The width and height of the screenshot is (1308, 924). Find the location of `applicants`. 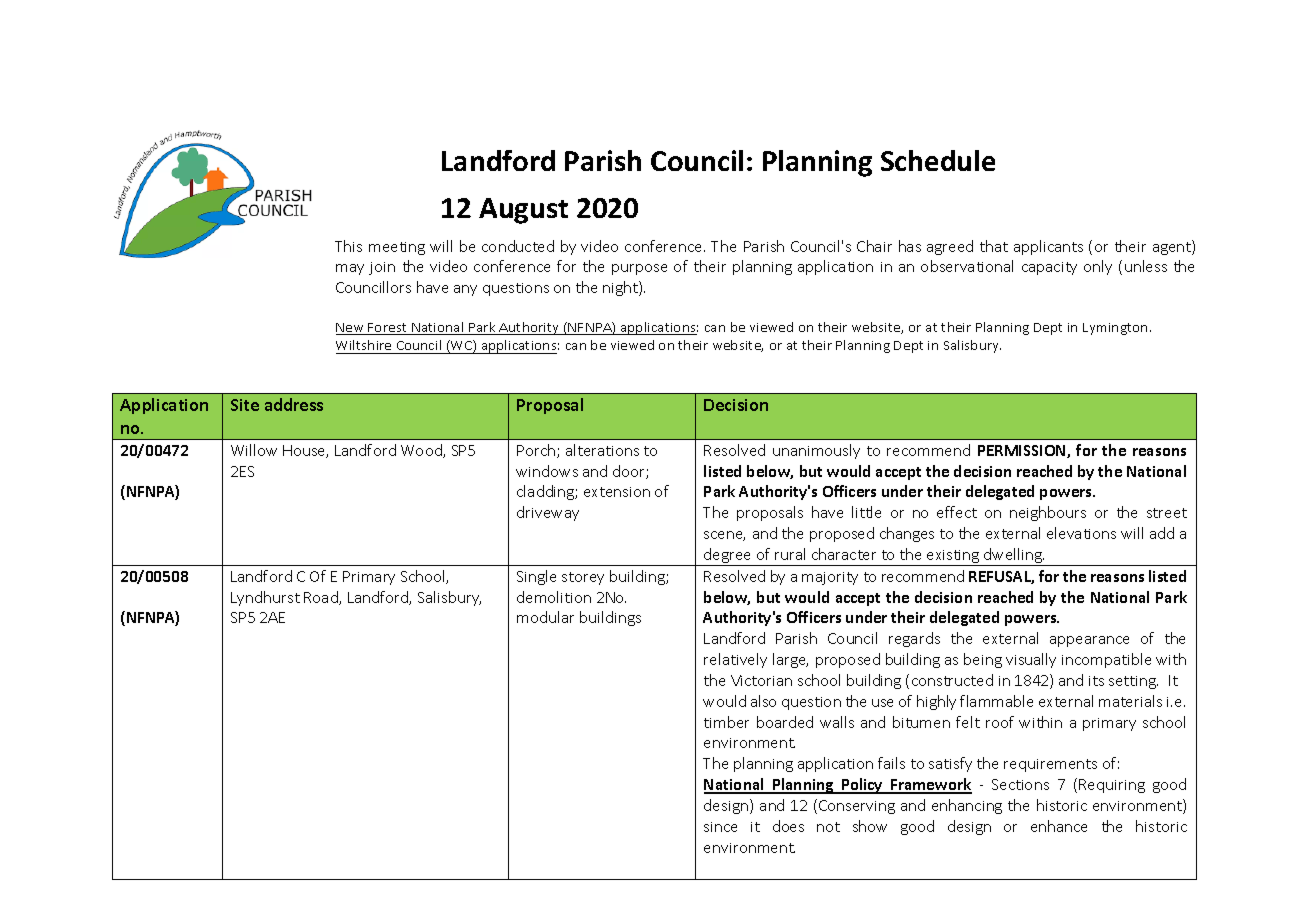

applicants is located at coordinates (1048, 247).
